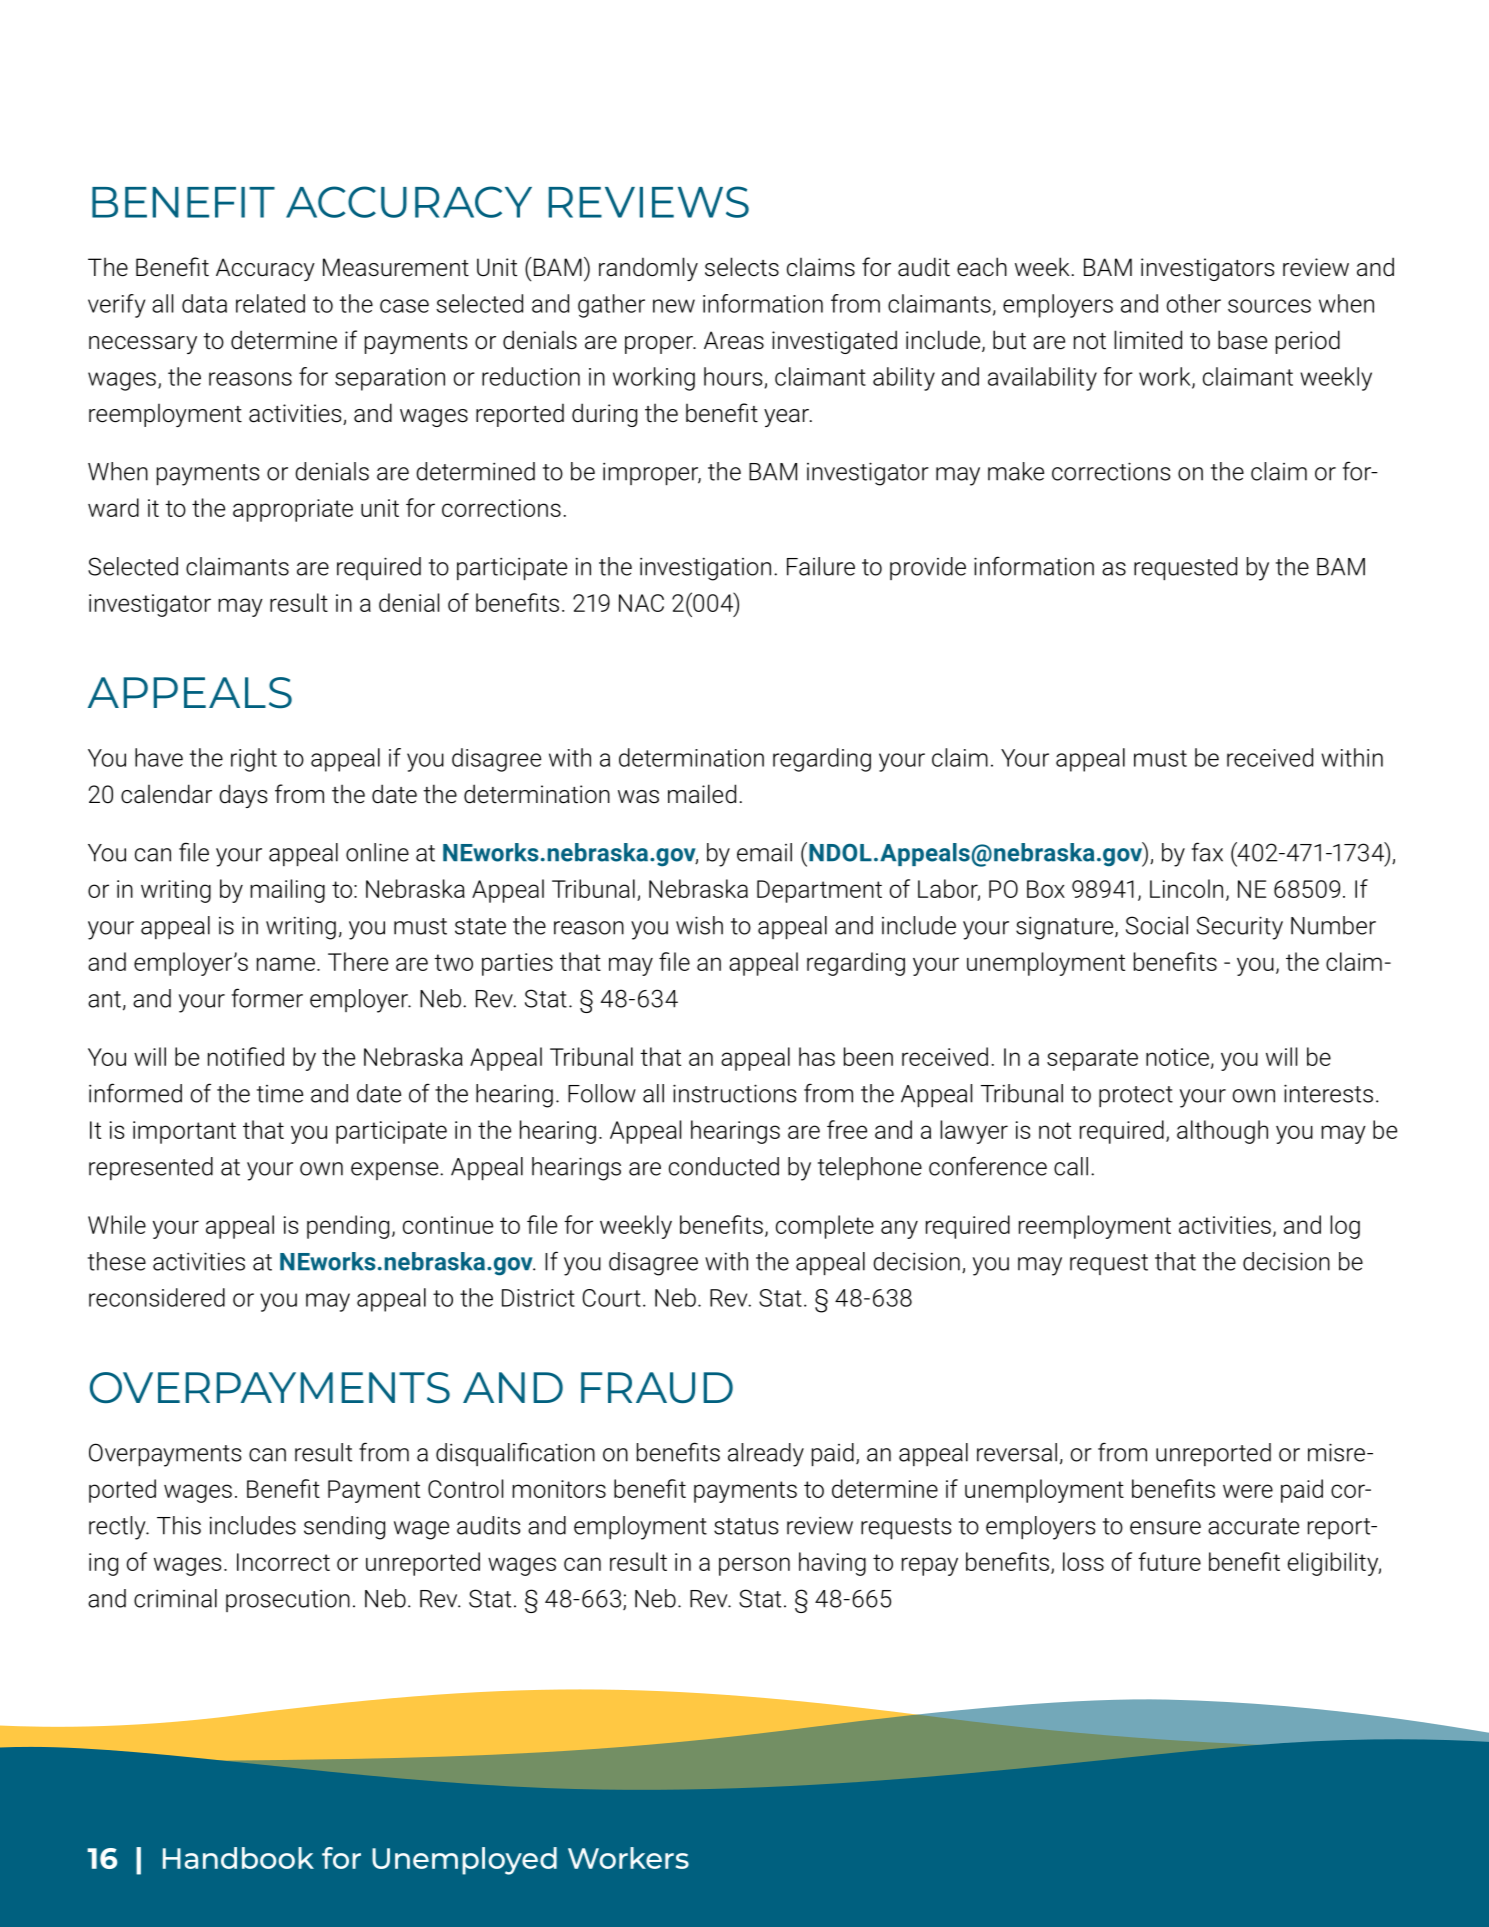 This screenshot has width=1489, height=1927. What do you see at coordinates (464, 1861) in the screenshot?
I see `Unemployed` at bounding box center [464, 1861].
